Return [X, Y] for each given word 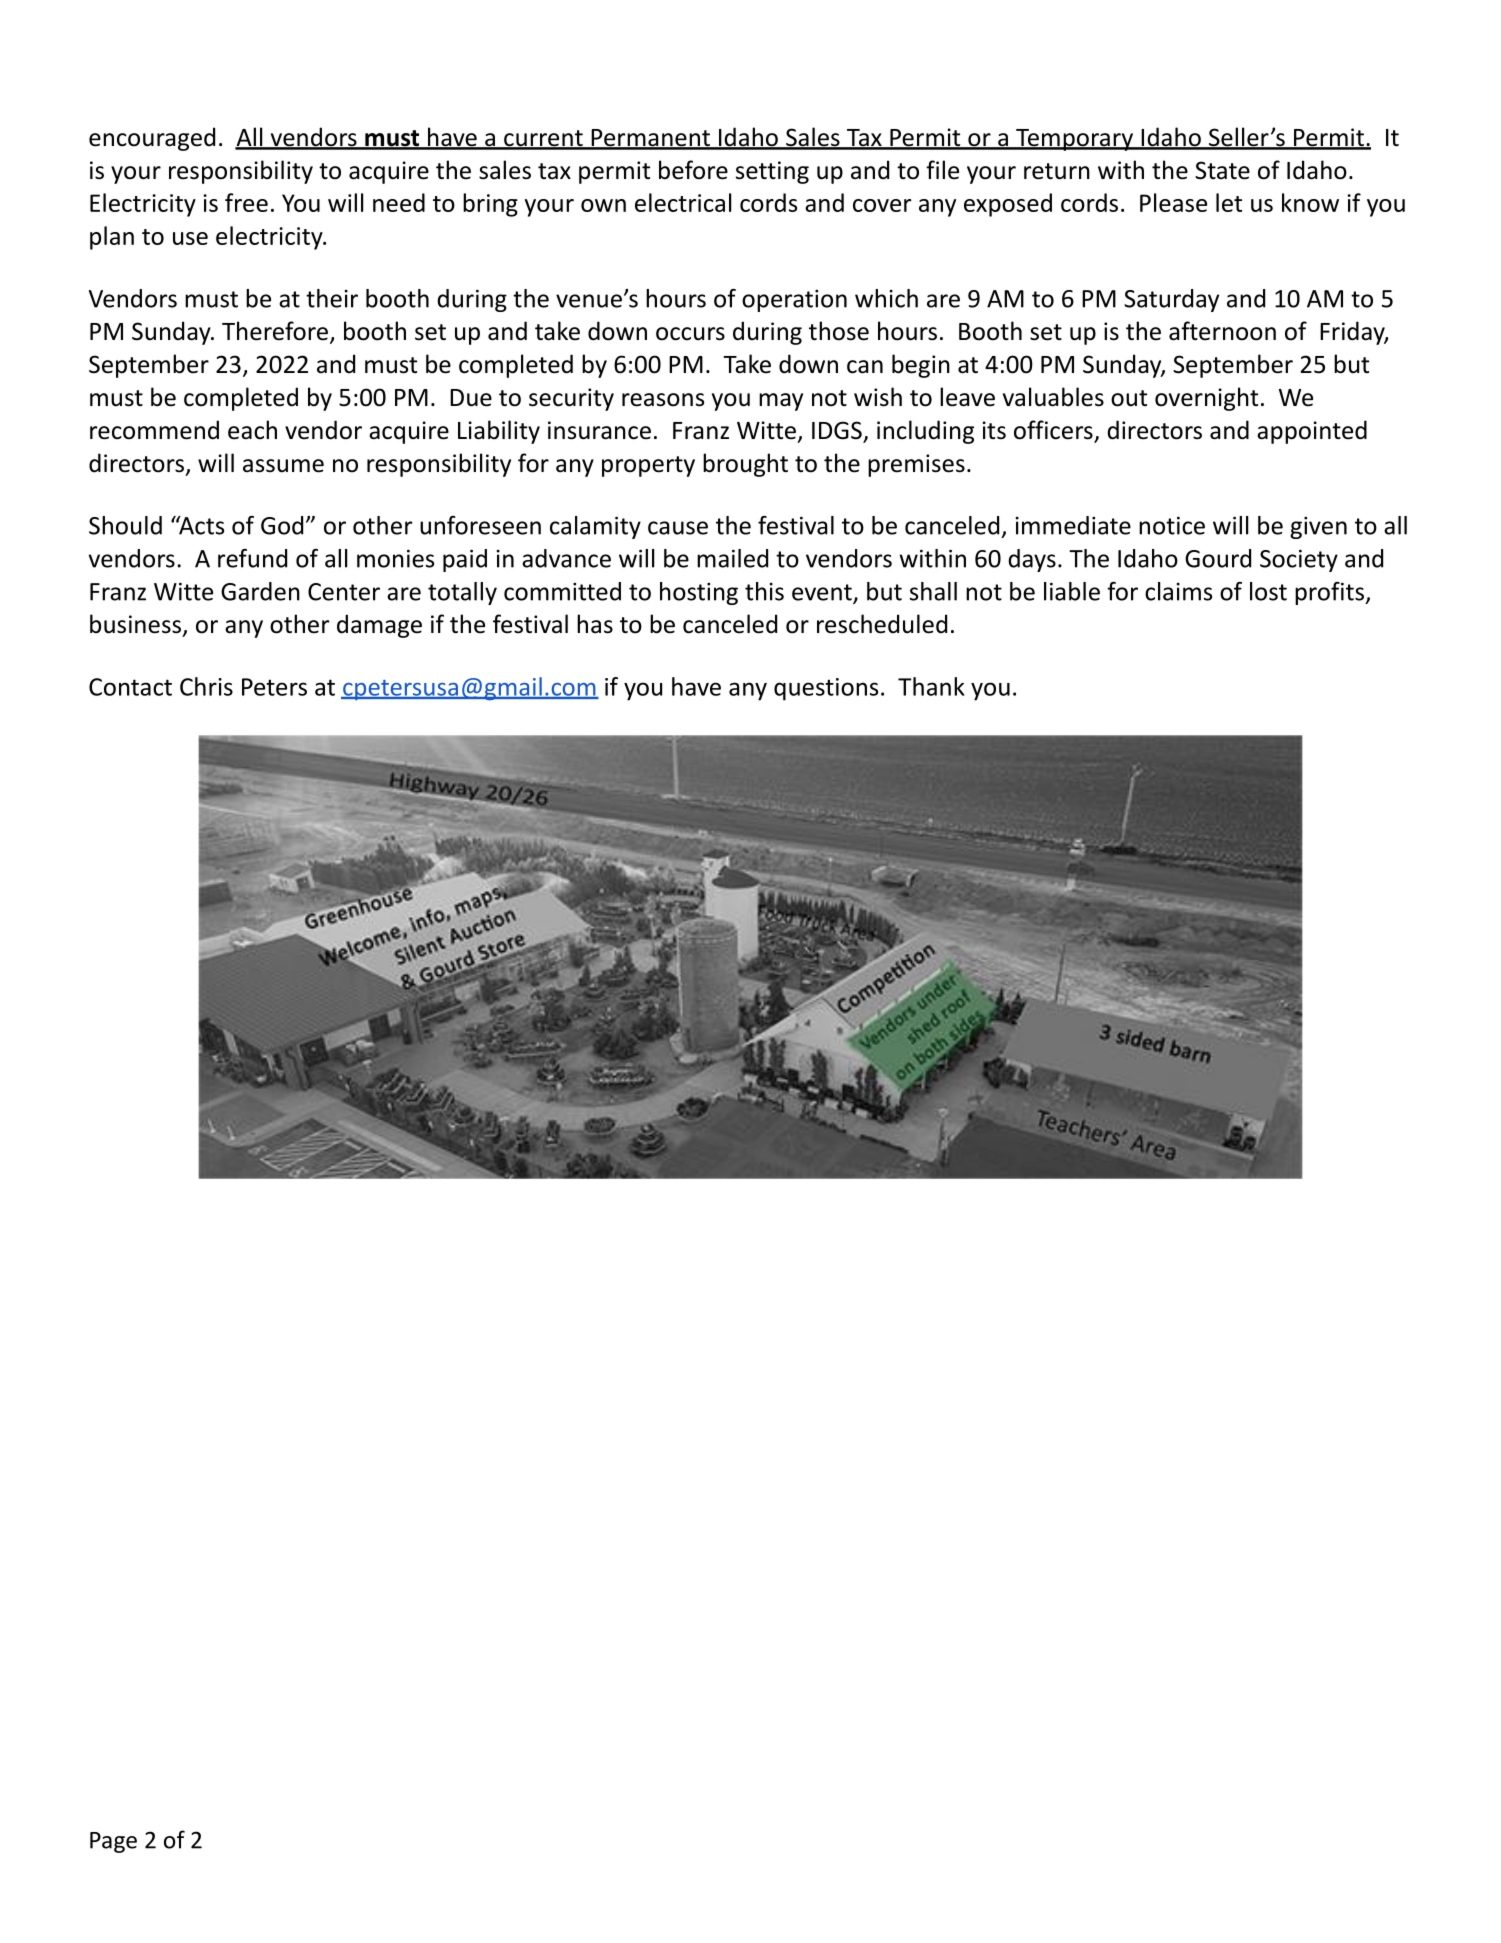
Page [113, 1842]
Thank [931, 686]
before [693, 170]
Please [1173, 202]
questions [826, 689]
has [595, 624]
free [246, 202]
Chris [206, 686]
